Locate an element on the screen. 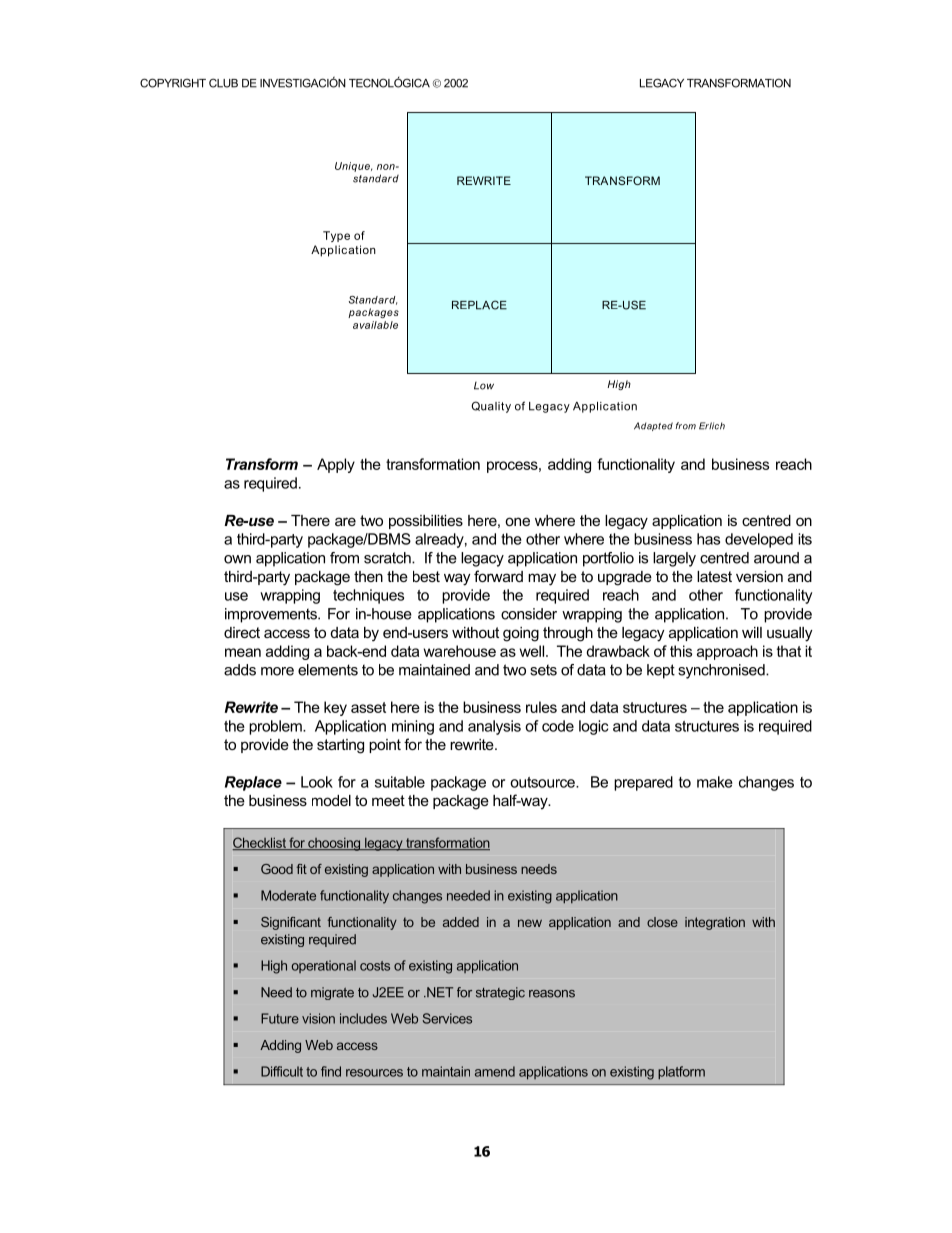  CLUB is located at coordinates (223, 83).
